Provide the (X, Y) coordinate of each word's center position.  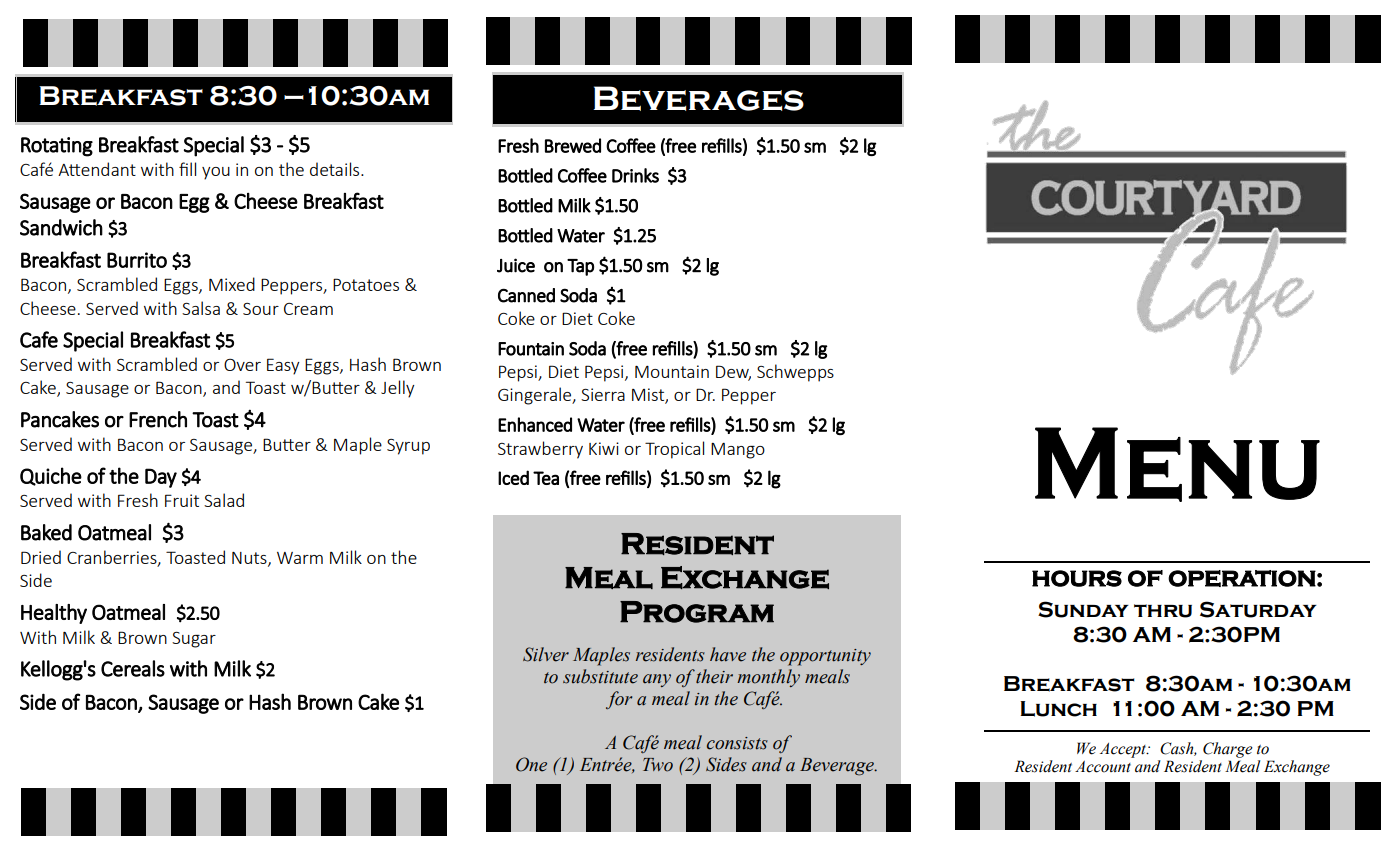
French (158, 419)
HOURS (1077, 578)
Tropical (674, 450)
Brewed (573, 145)
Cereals (133, 668)
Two (658, 765)
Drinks (635, 175)
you (216, 173)
